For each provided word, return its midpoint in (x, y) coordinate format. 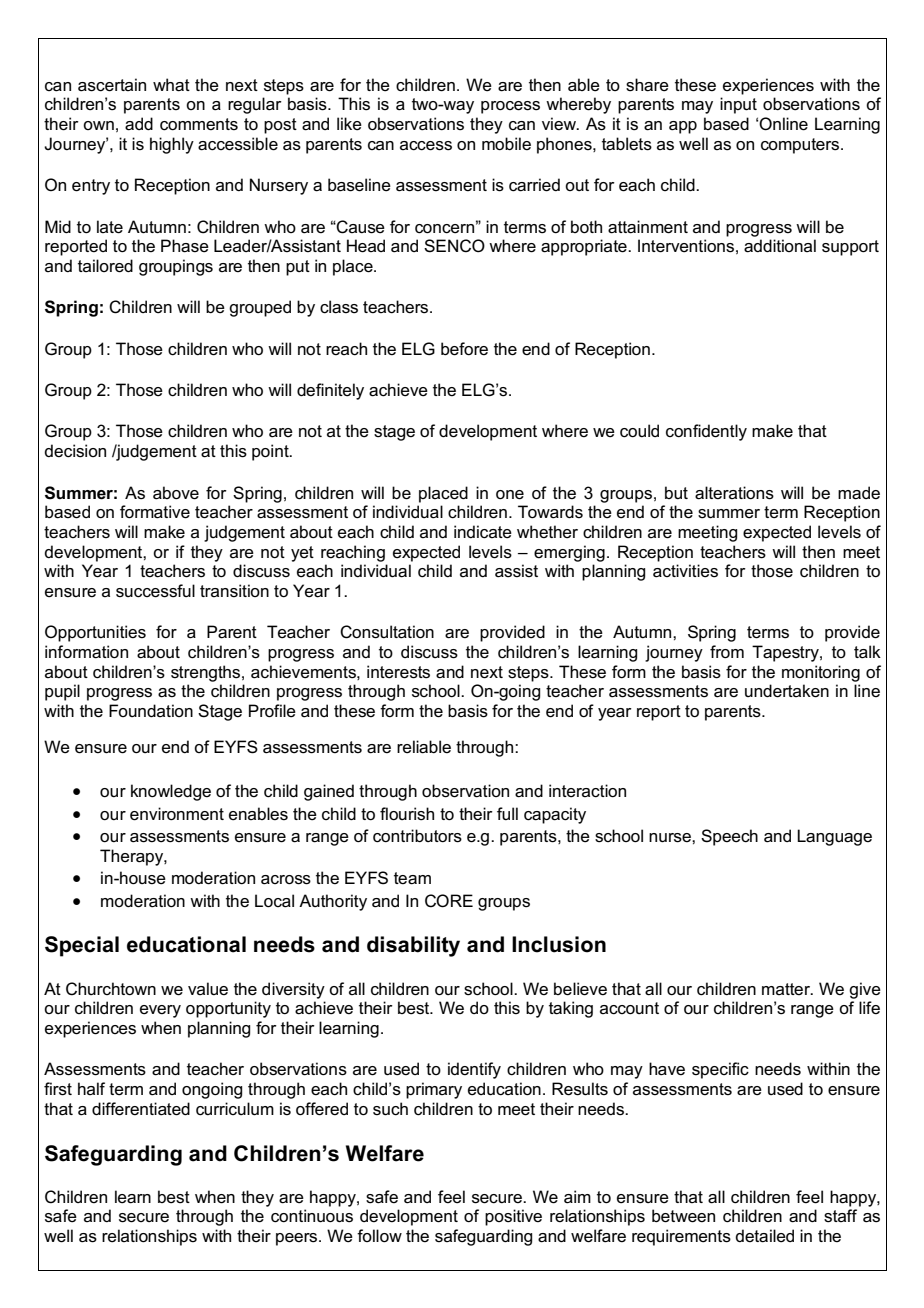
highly (172, 145)
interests (398, 672)
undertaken (787, 691)
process (510, 107)
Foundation (151, 710)
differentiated (141, 1109)
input (738, 105)
